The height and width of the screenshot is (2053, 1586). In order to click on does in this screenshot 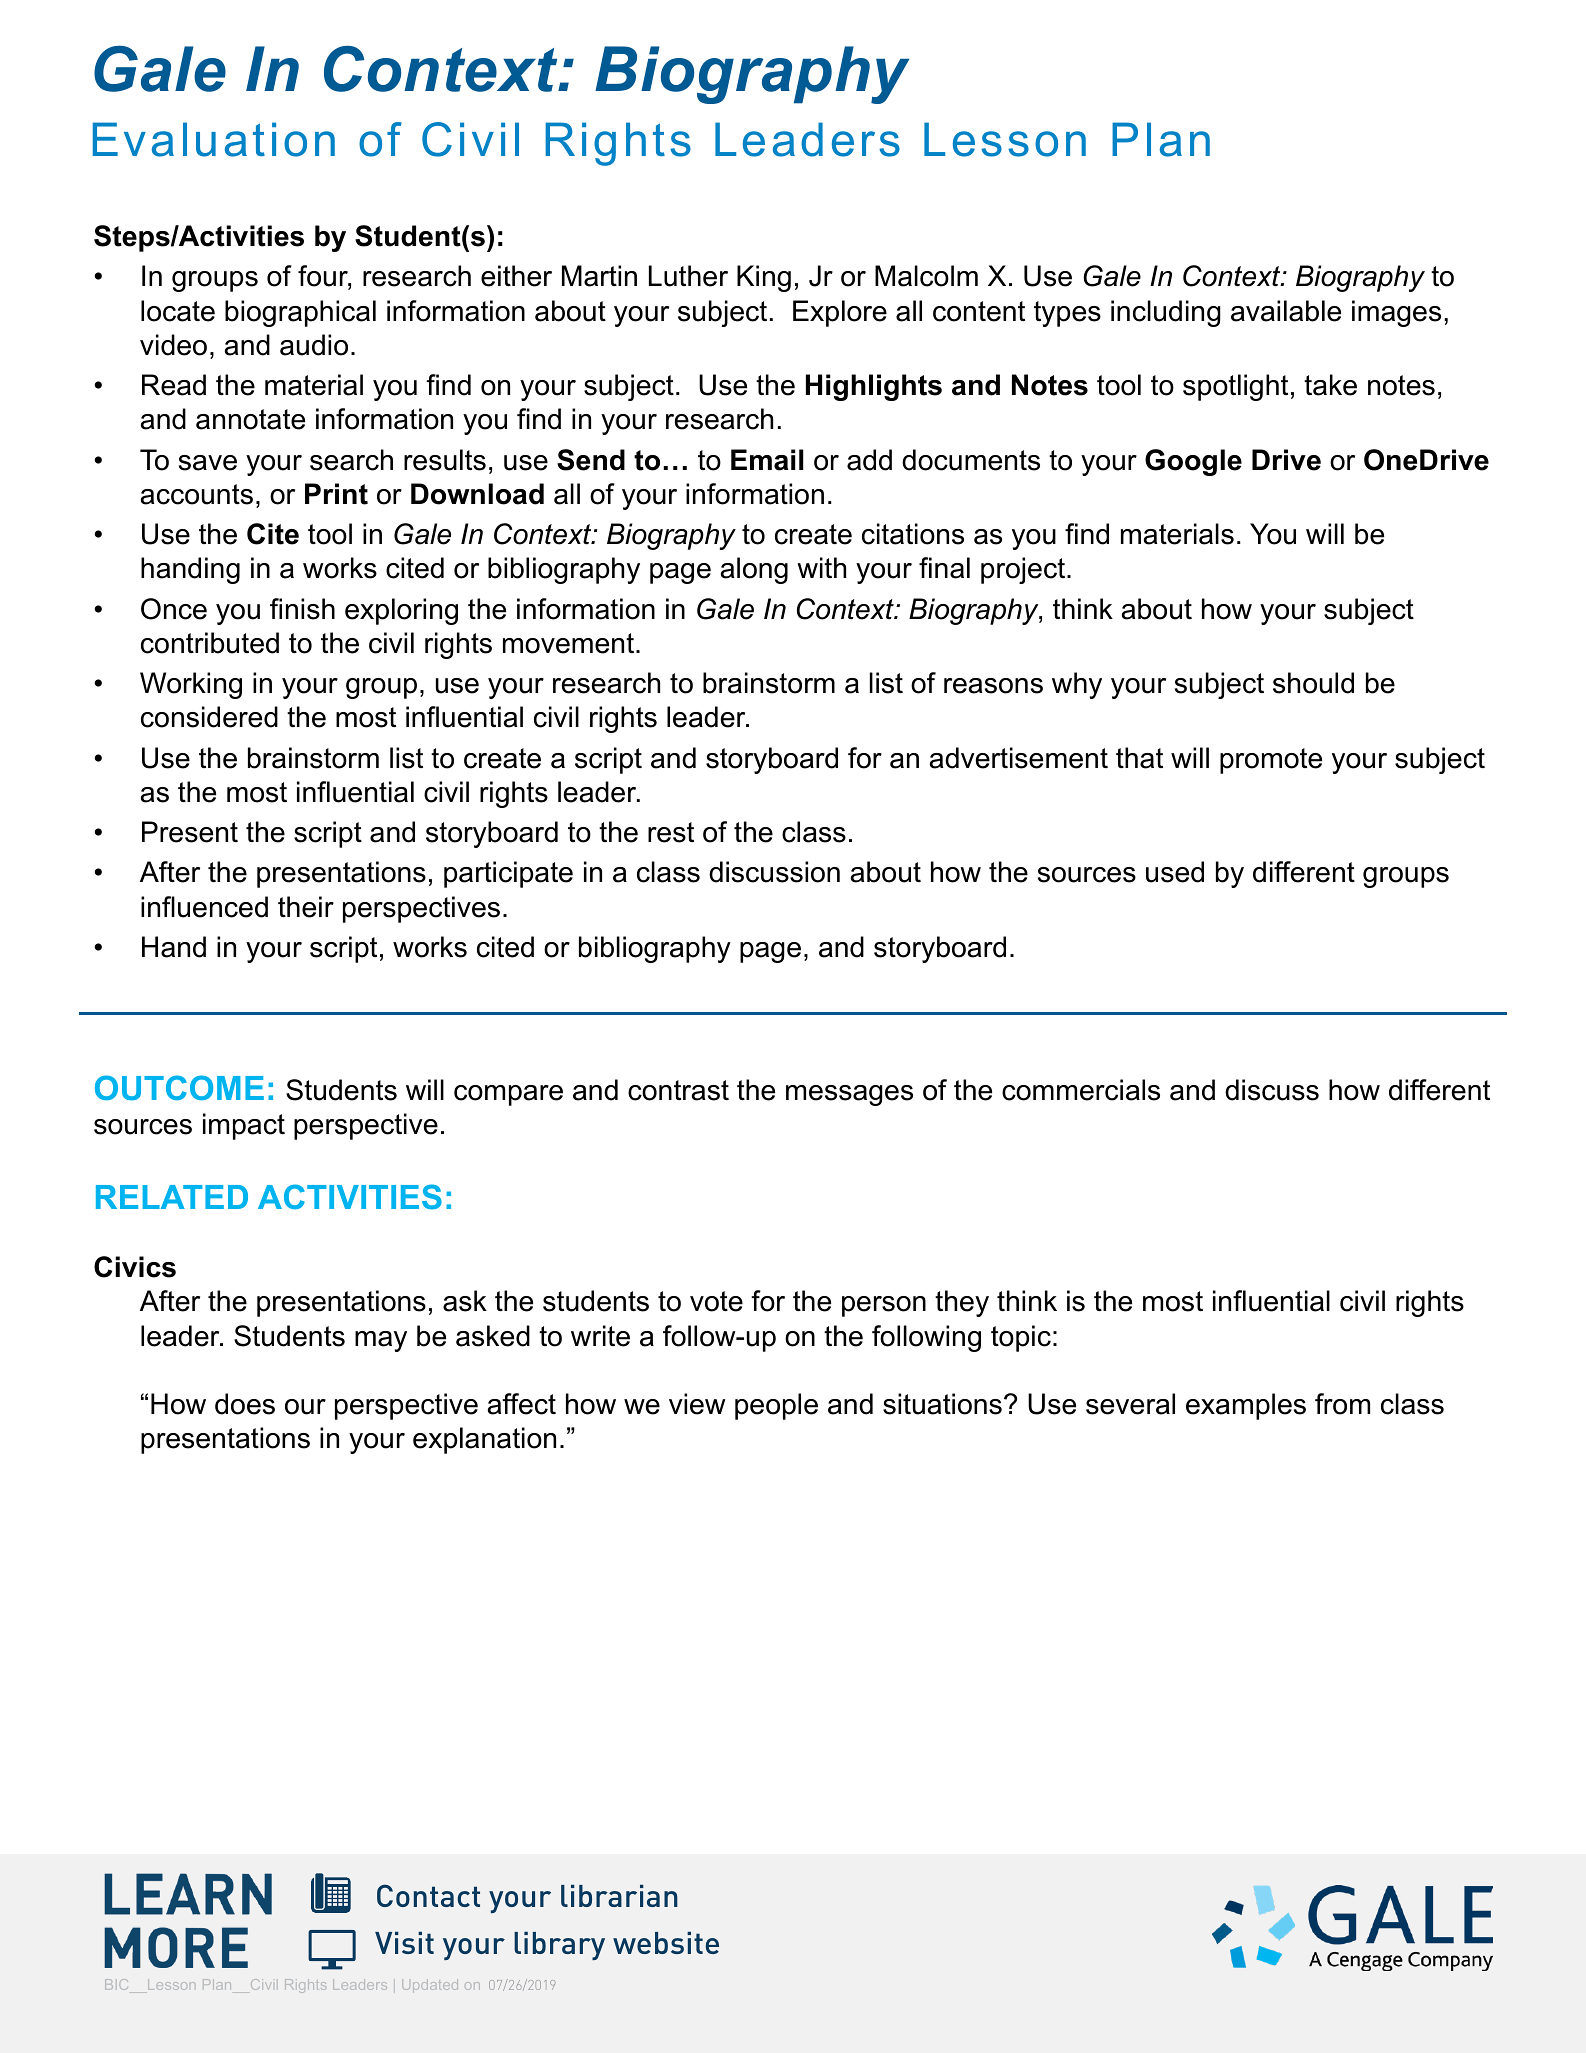, I will do `click(245, 1404)`.
